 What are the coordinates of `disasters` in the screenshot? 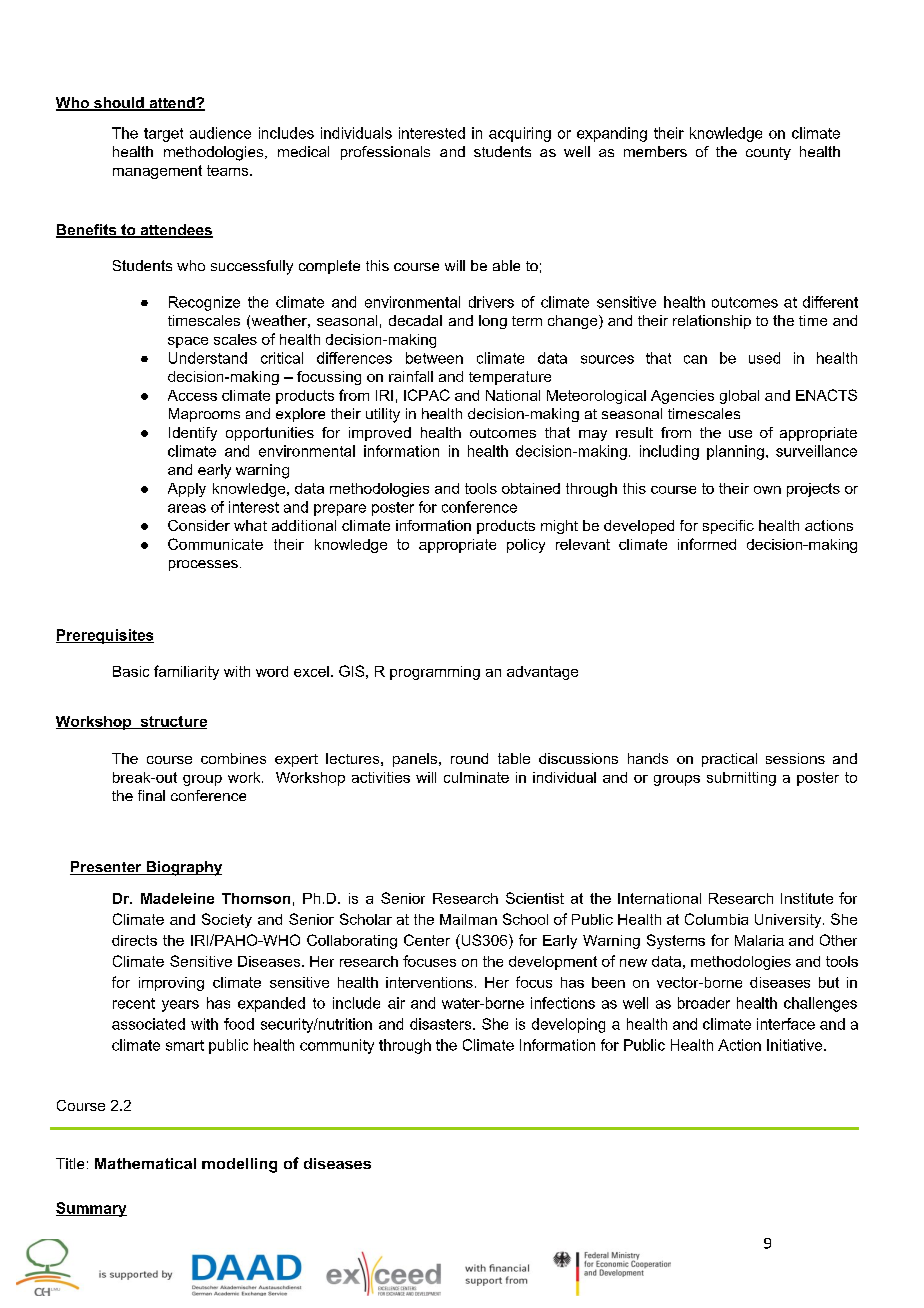 It's located at (442, 1024).
